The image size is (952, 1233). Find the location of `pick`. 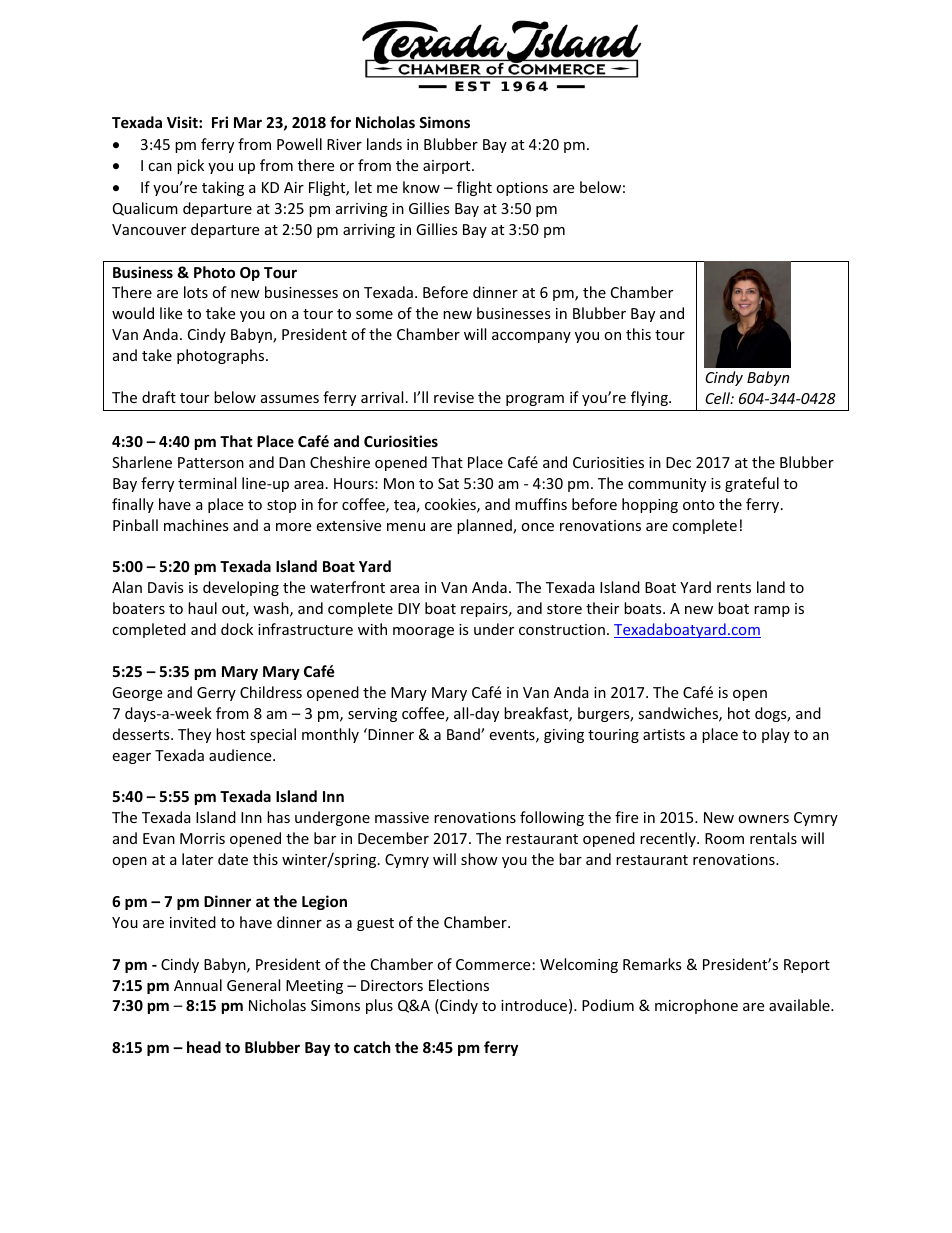

pick is located at coordinates (190, 166).
